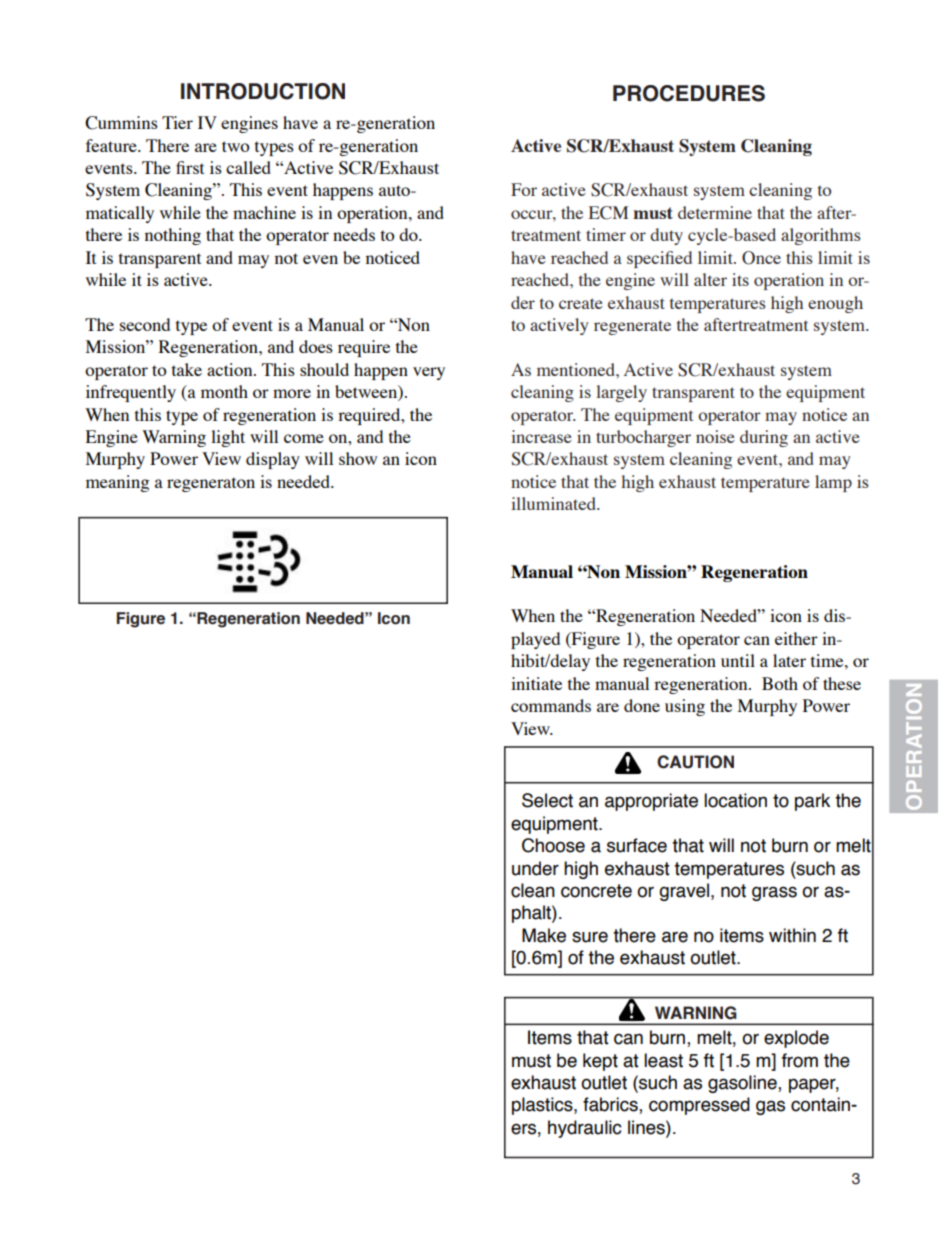  What do you see at coordinates (600, 1062) in the screenshot?
I see `kept` at bounding box center [600, 1062].
